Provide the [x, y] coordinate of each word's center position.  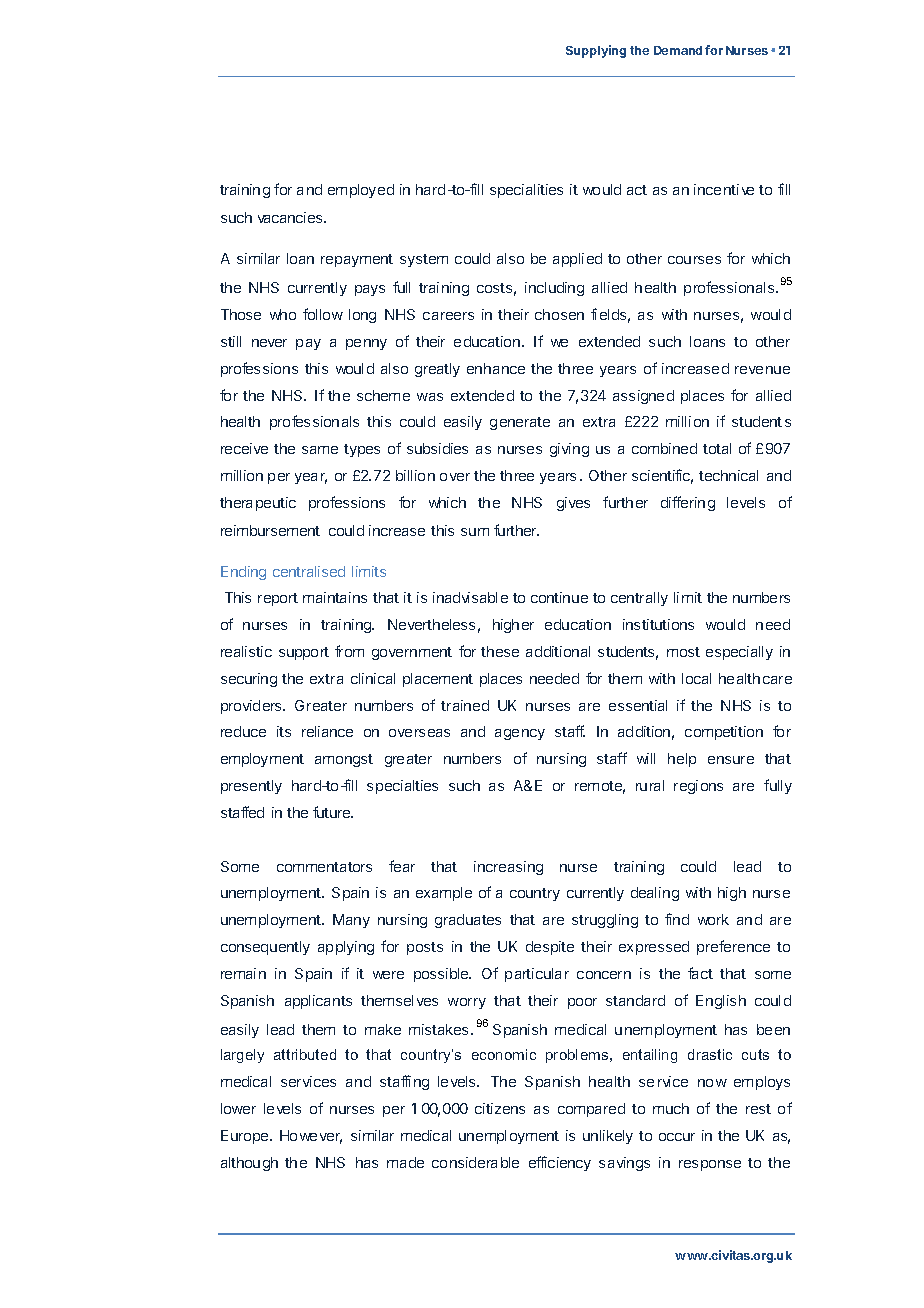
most [683, 652]
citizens [500, 1108]
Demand [678, 50]
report [278, 599]
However [311, 1137]
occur [677, 1137]
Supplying [596, 51]
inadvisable [470, 597]
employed [361, 191]
